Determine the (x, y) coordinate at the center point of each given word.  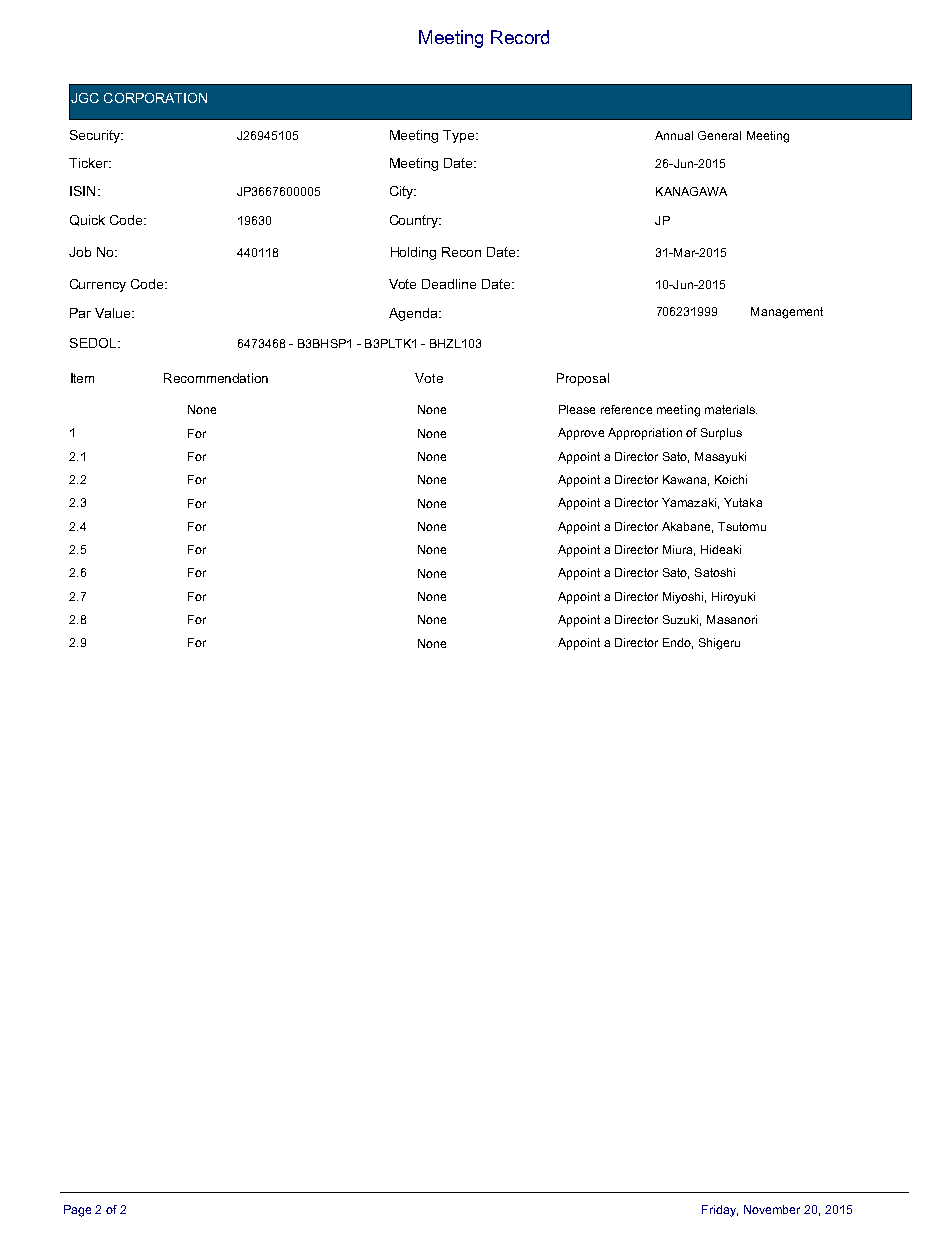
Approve (581, 434)
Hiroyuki (733, 598)
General (719, 135)
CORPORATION (155, 98)
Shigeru (719, 644)
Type (458, 136)
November (772, 1209)
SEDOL (94, 343)
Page (77, 1211)
